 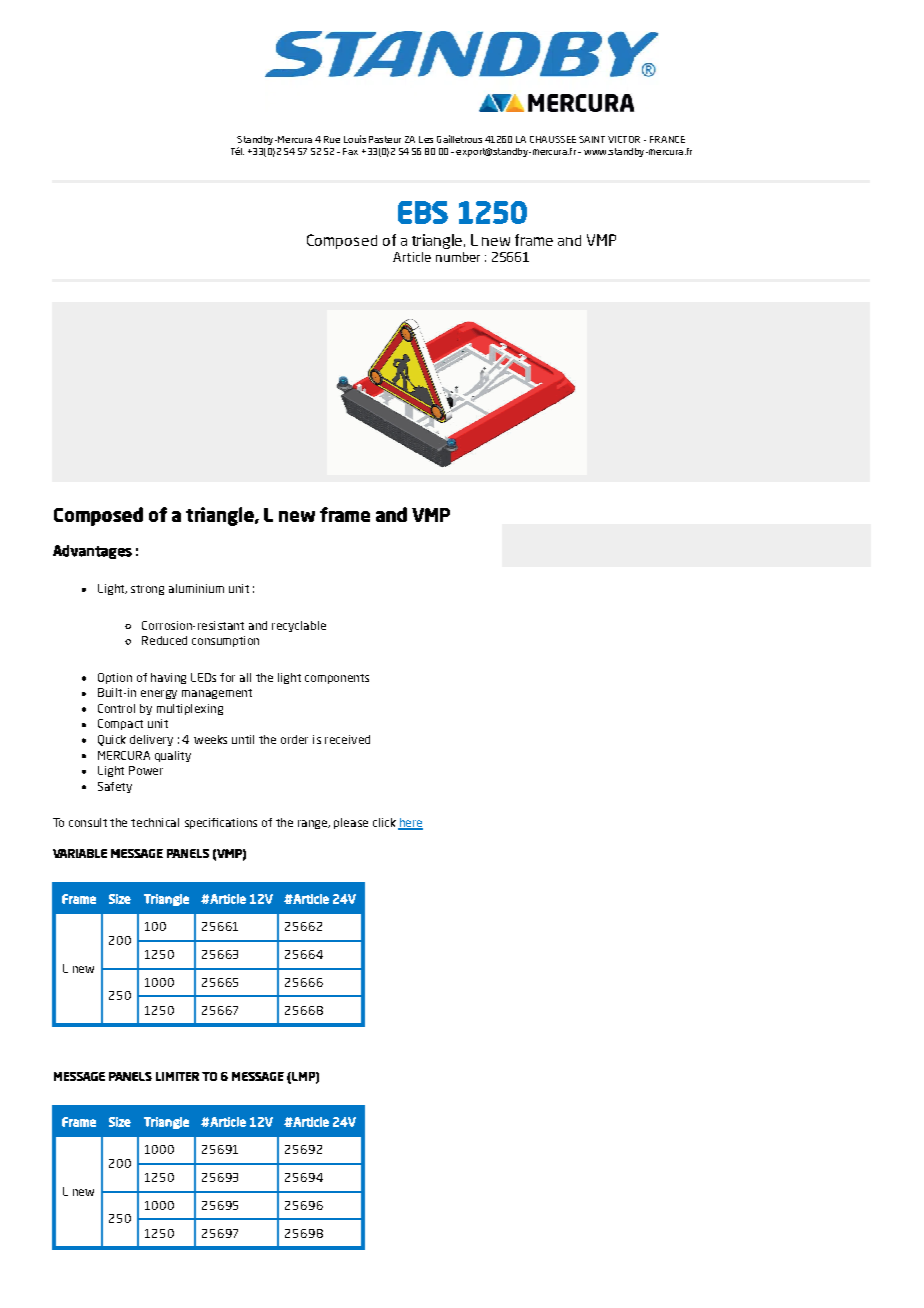 What do you see at coordinates (332, 139) in the document?
I see `Rue` at bounding box center [332, 139].
